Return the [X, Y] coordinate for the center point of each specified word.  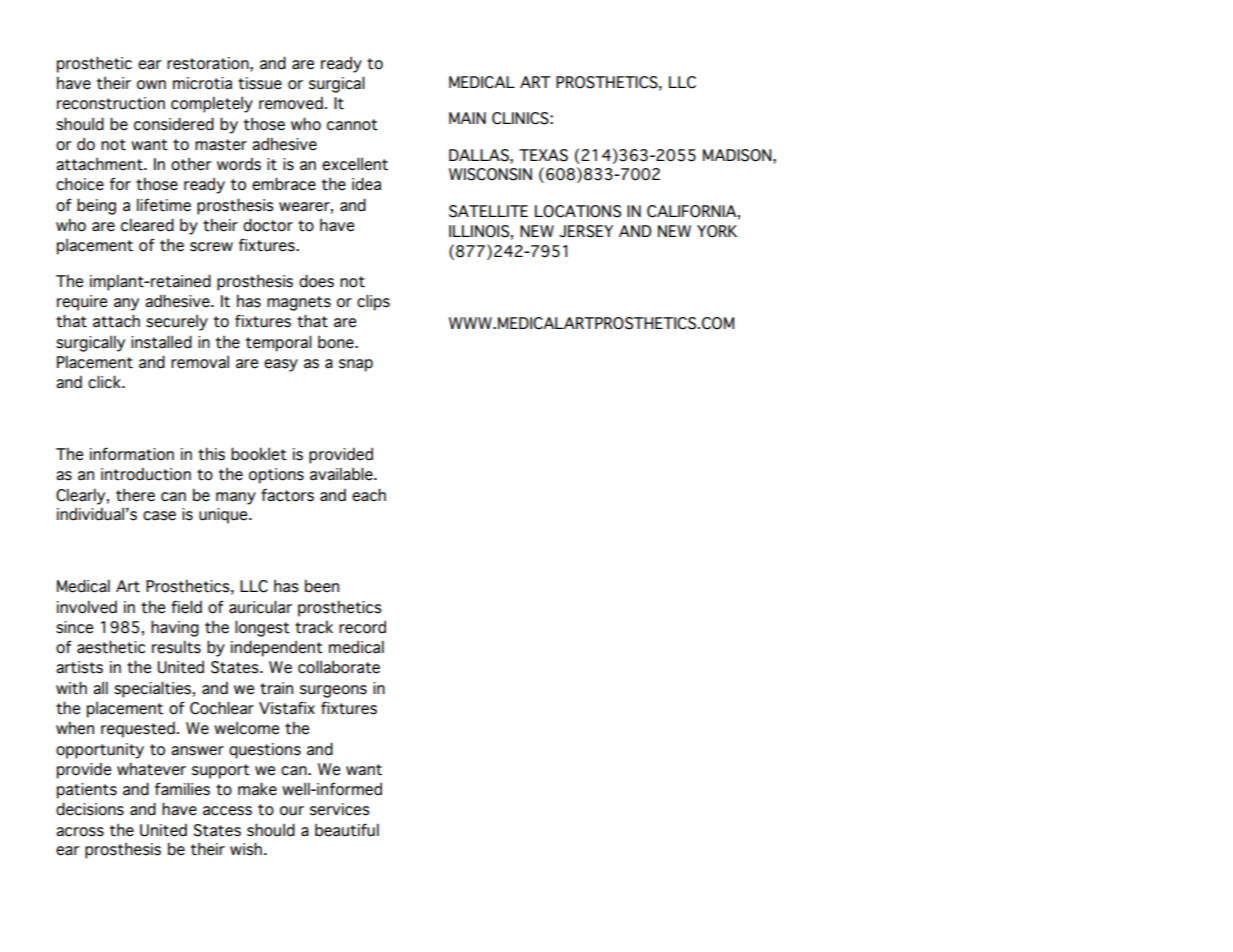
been [322, 586]
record [362, 627]
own [151, 85]
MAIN [467, 118]
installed [161, 342]
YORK [717, 231]
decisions [90, 809]
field [186, 607]
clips [373, 302]
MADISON [738, 155]
